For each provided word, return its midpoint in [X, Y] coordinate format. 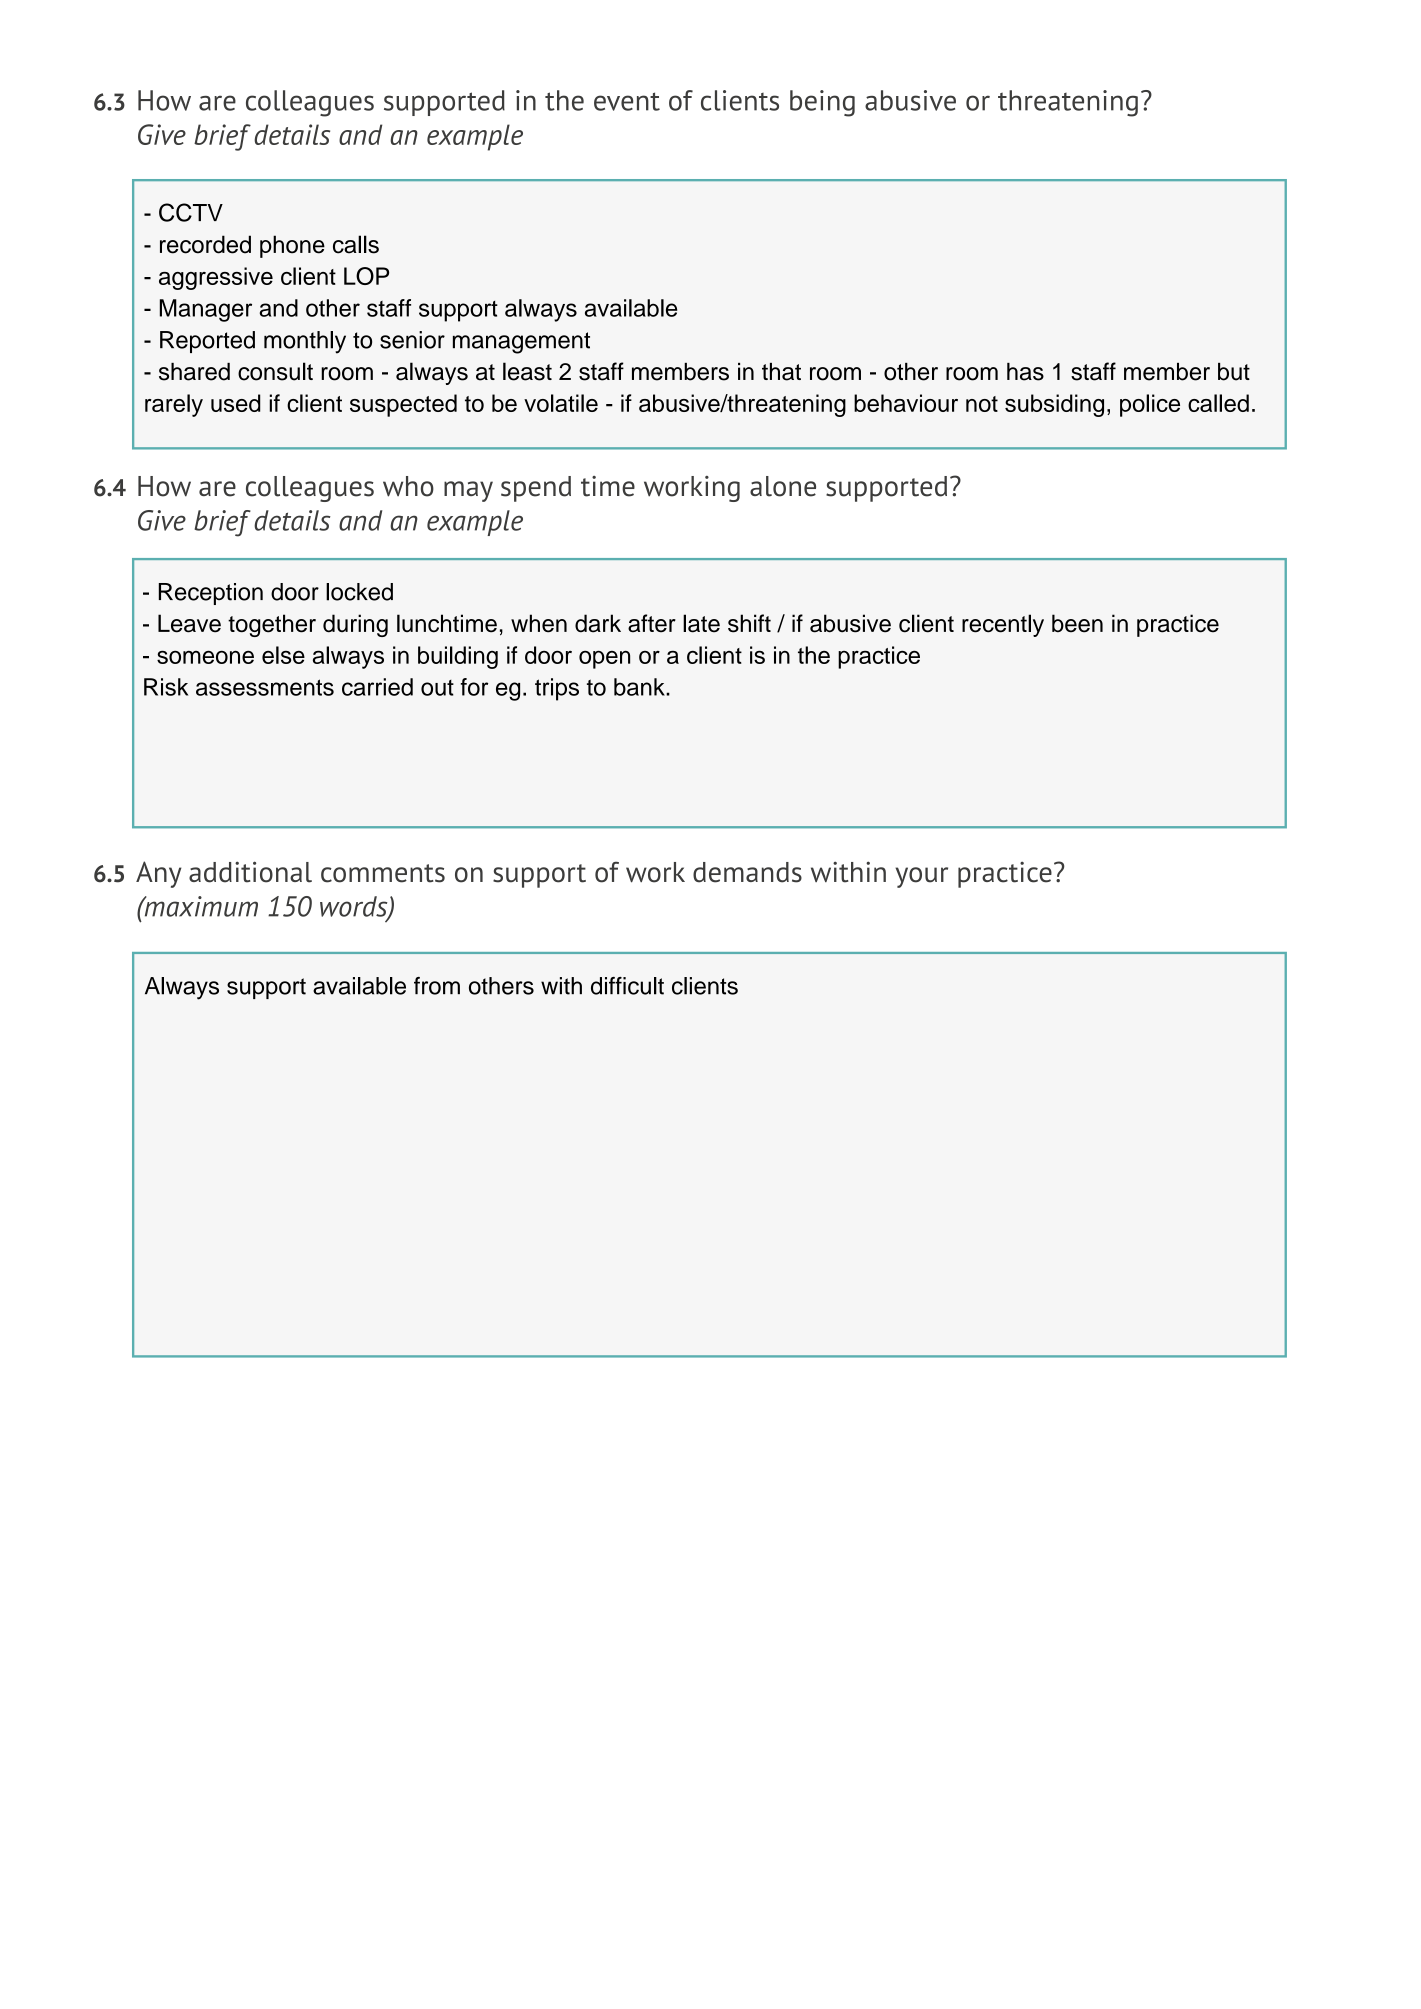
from [437, 986]
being [822, 103]
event [627, 101]
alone [783, 486]
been [1077, 623]
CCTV [191, 212]
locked [359, 592]
